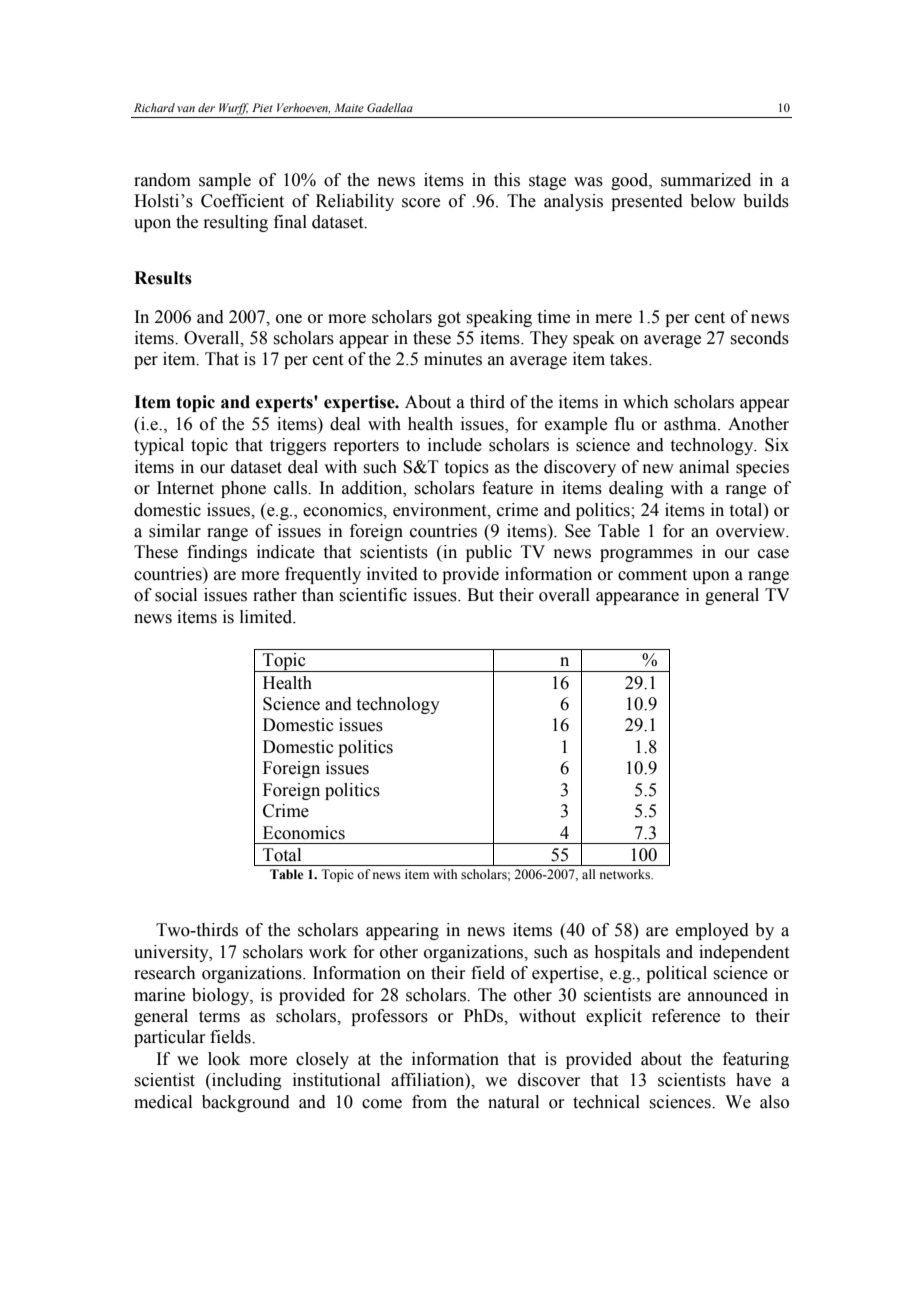 The height and width of the screenshot is (1308, 924). I want to click on this, so click(507, 180).
